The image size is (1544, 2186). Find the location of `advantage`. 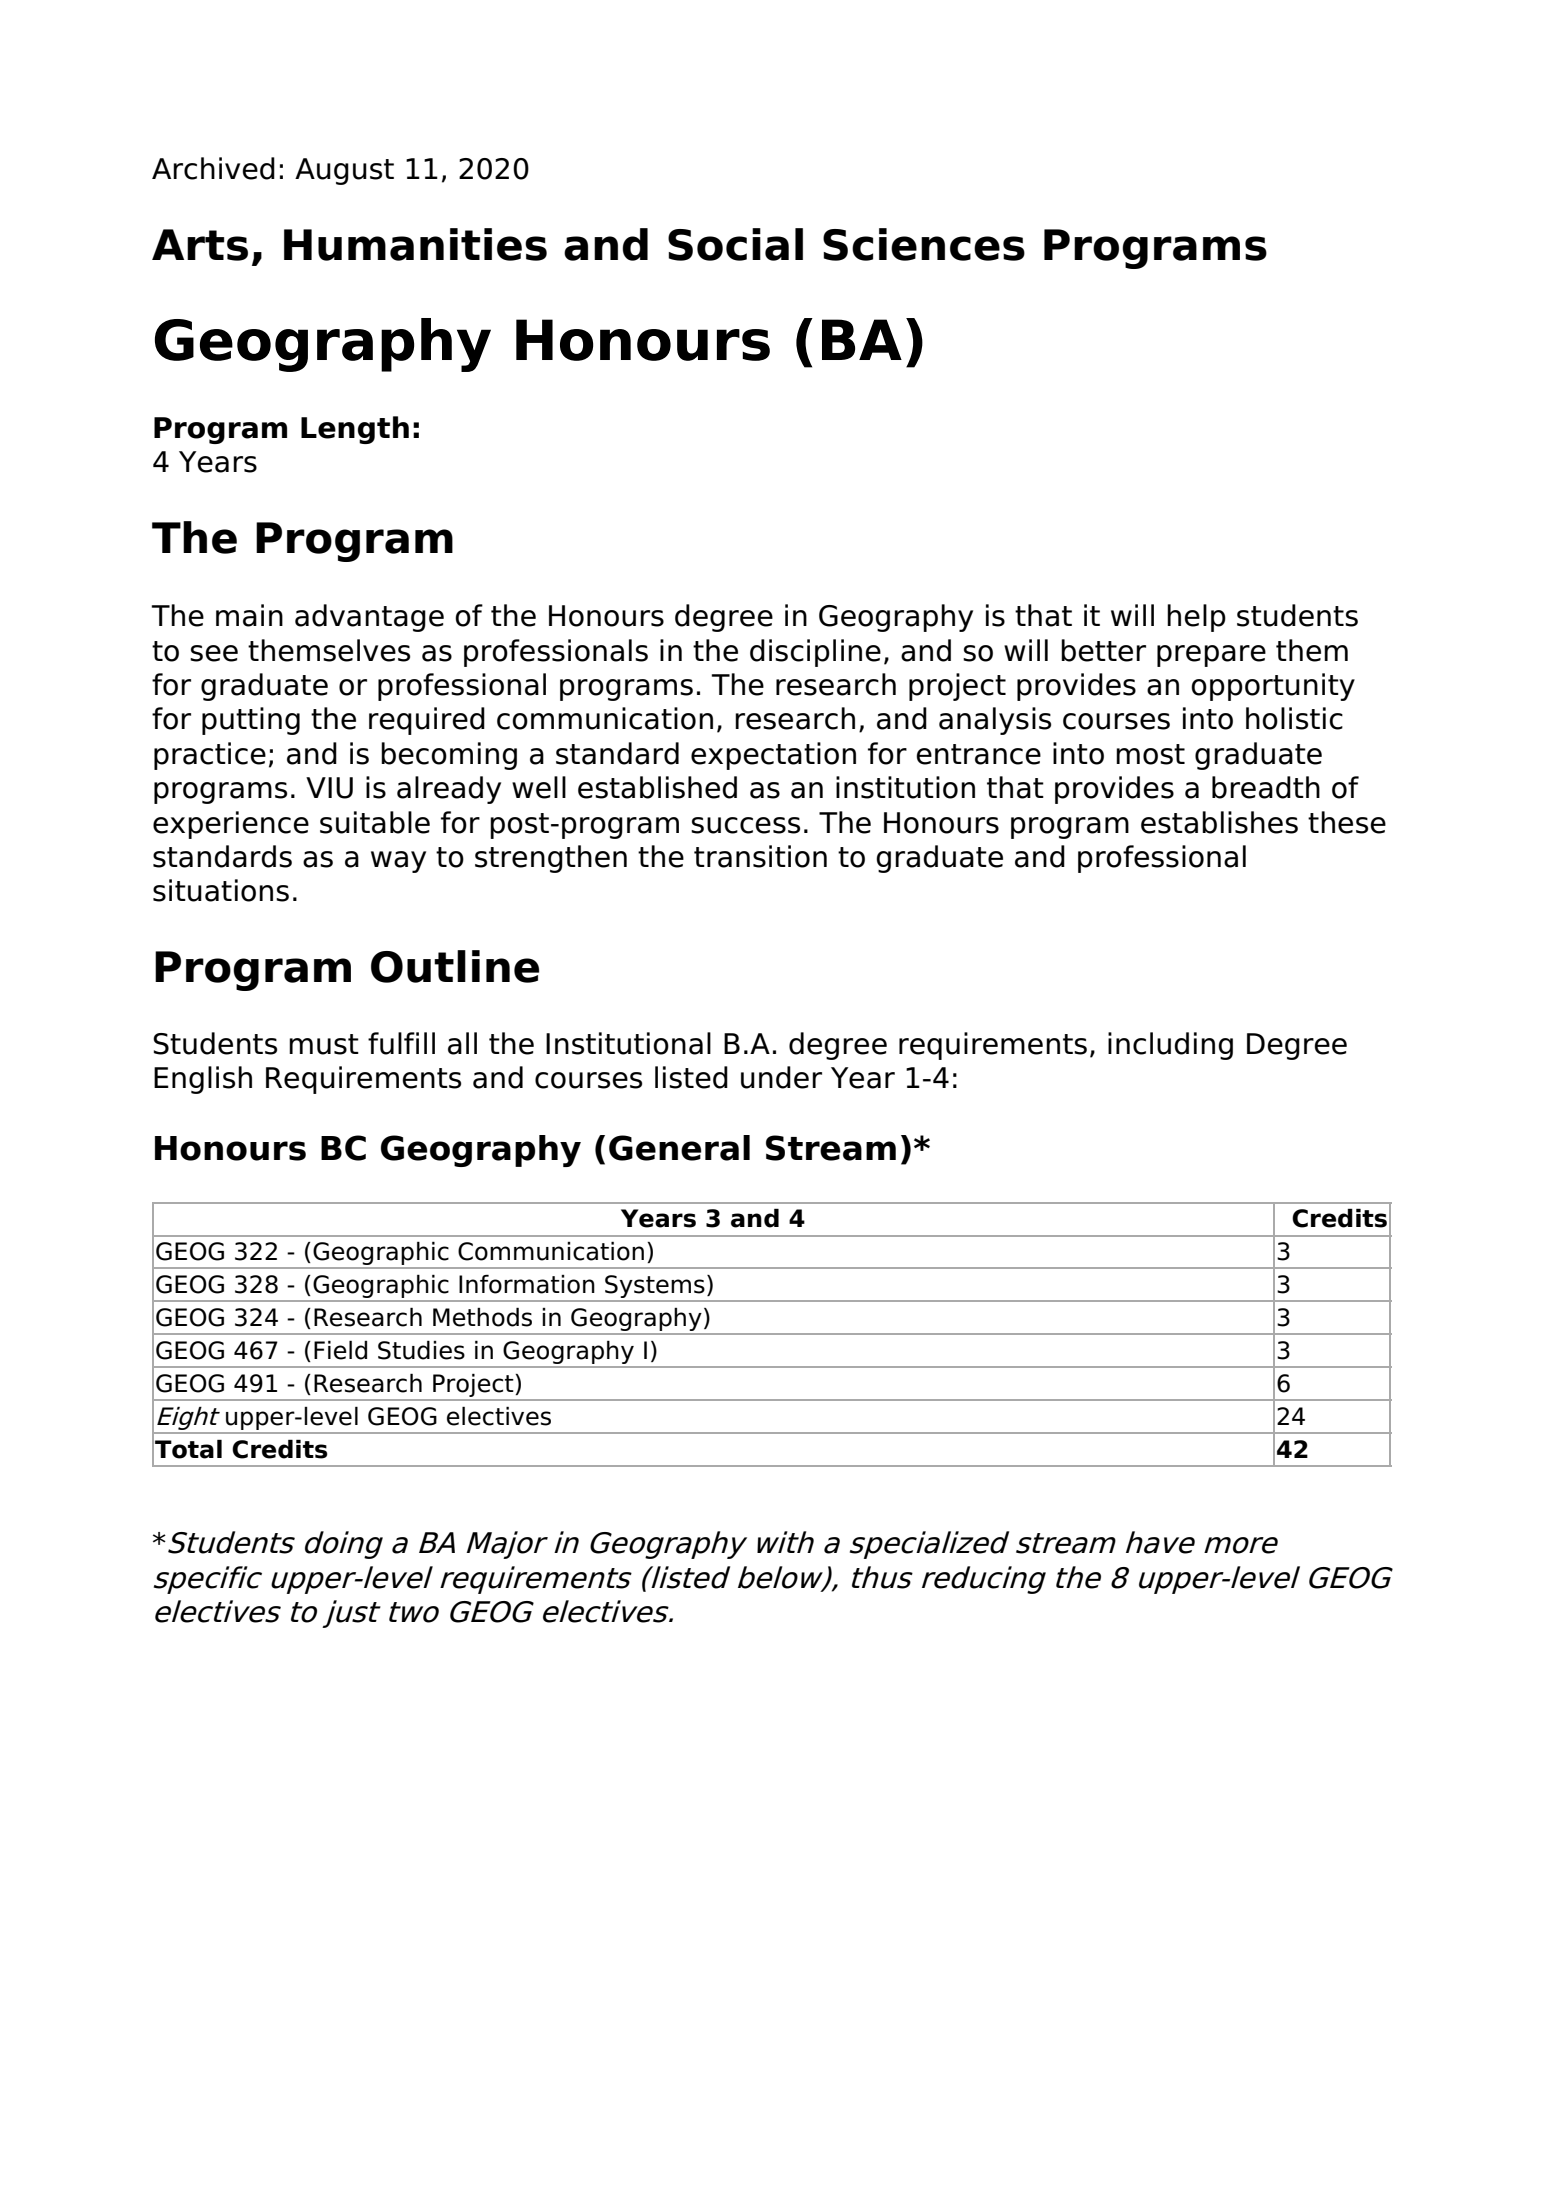

advantage is located at coordinates (369, 618).
